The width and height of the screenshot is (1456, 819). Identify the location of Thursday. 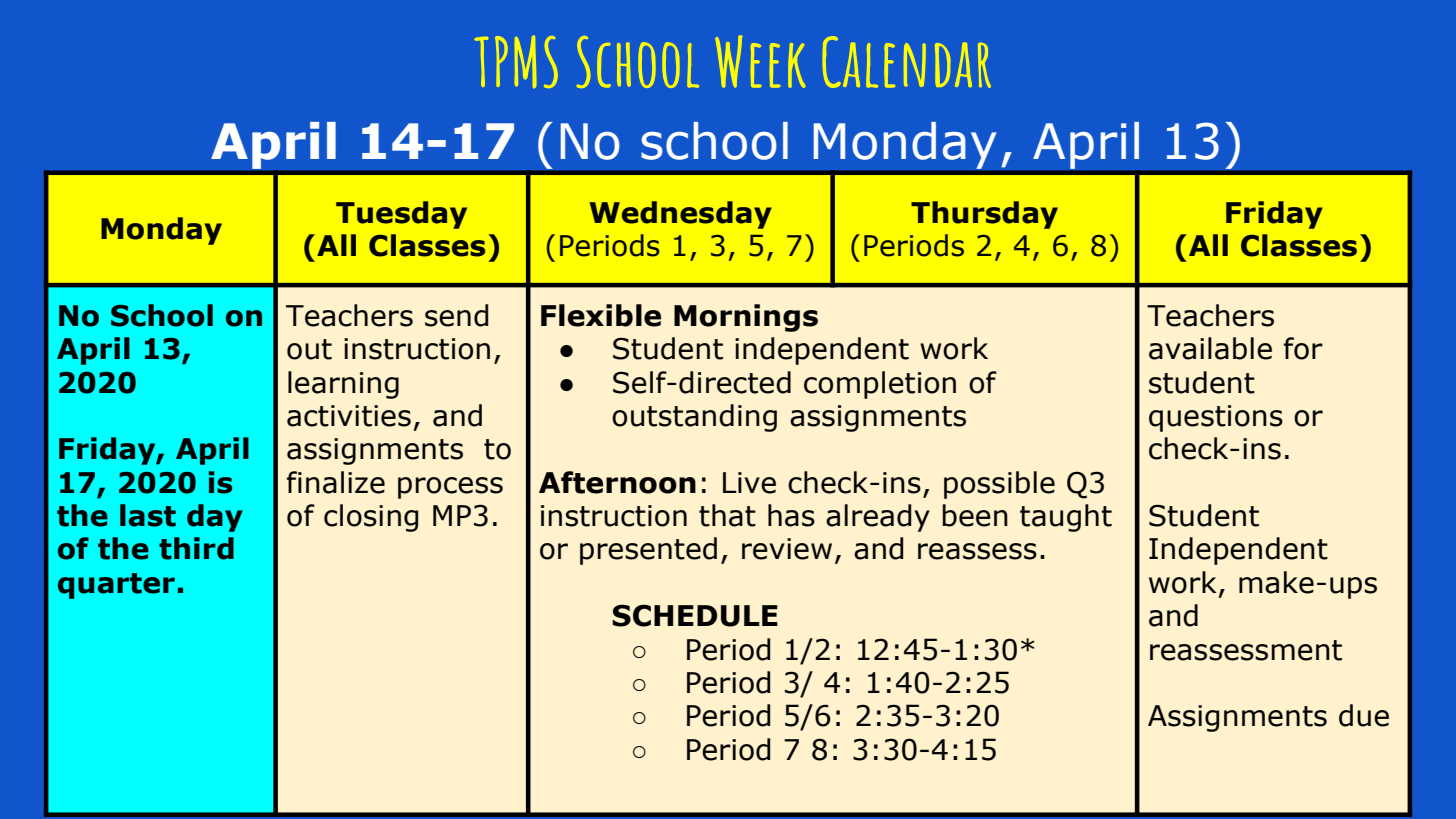
(984, 215).
